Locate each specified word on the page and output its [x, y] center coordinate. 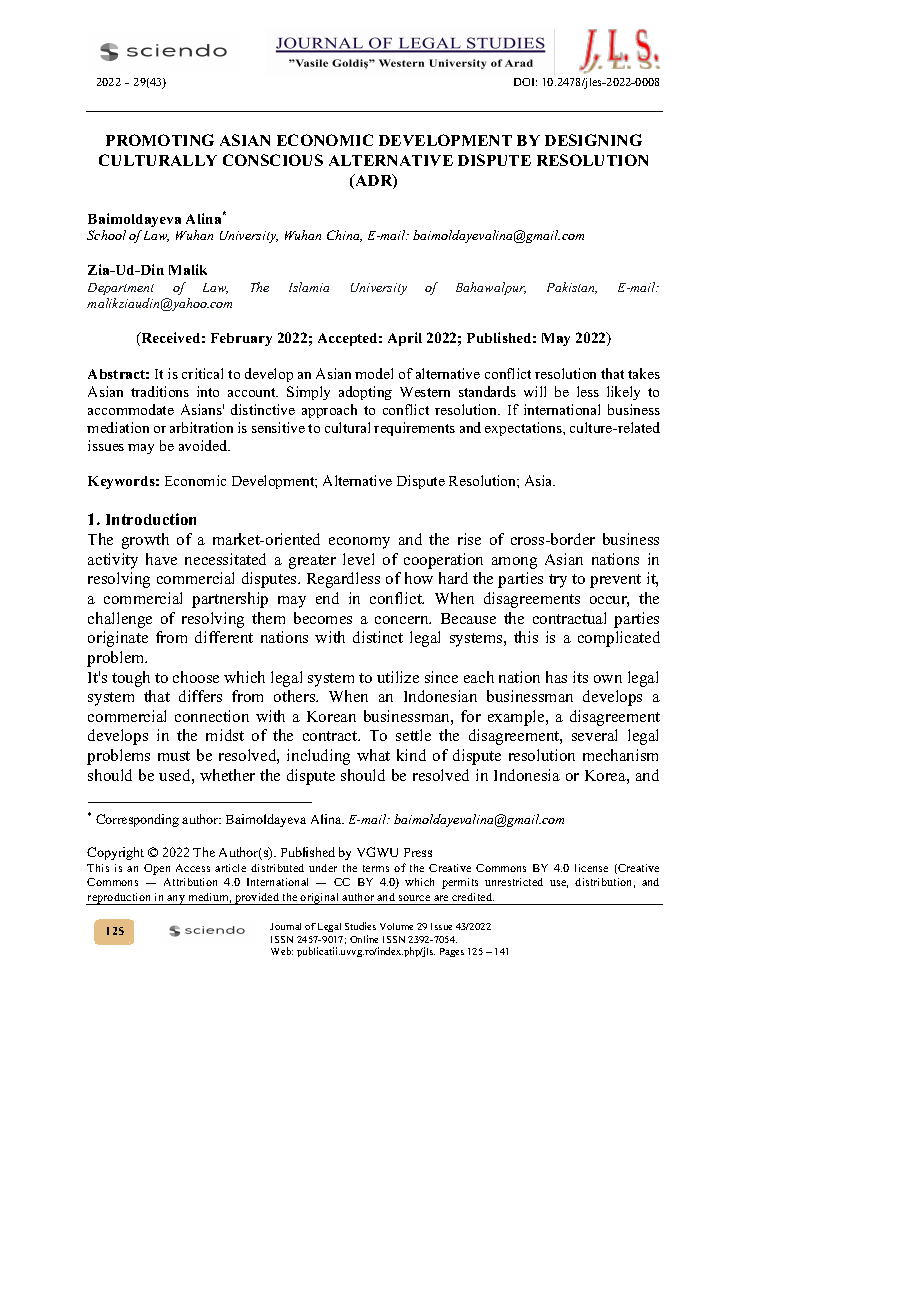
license [591, 868]
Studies [360, 926]
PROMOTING [160, 140]
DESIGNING [593, 140]
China [344, 236]
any [176, 900]
